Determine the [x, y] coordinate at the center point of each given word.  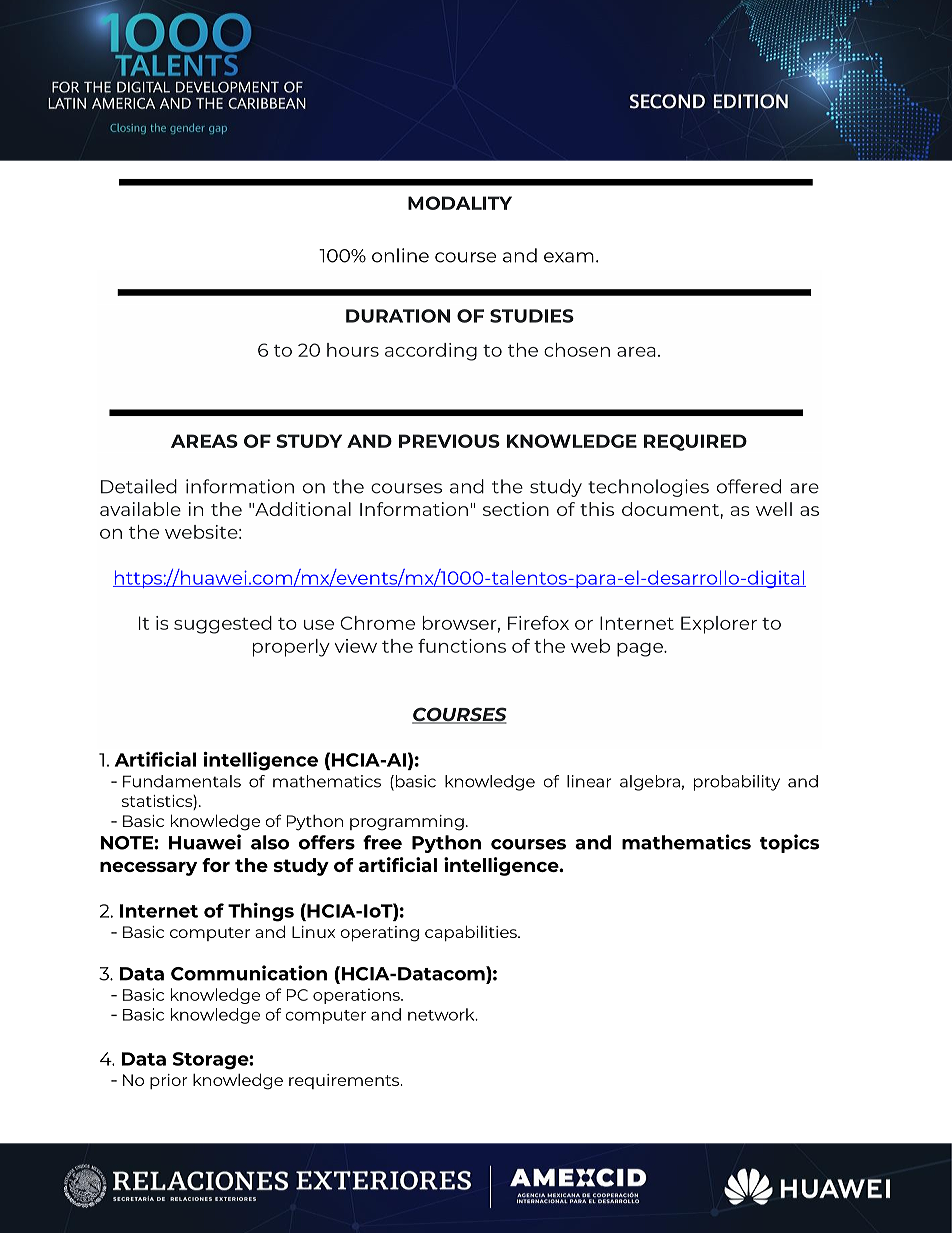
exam [569, 257]
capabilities [472, 933]
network [442, 1014]
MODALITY [460, 203]
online [400, 255]
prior [168, 1081]
